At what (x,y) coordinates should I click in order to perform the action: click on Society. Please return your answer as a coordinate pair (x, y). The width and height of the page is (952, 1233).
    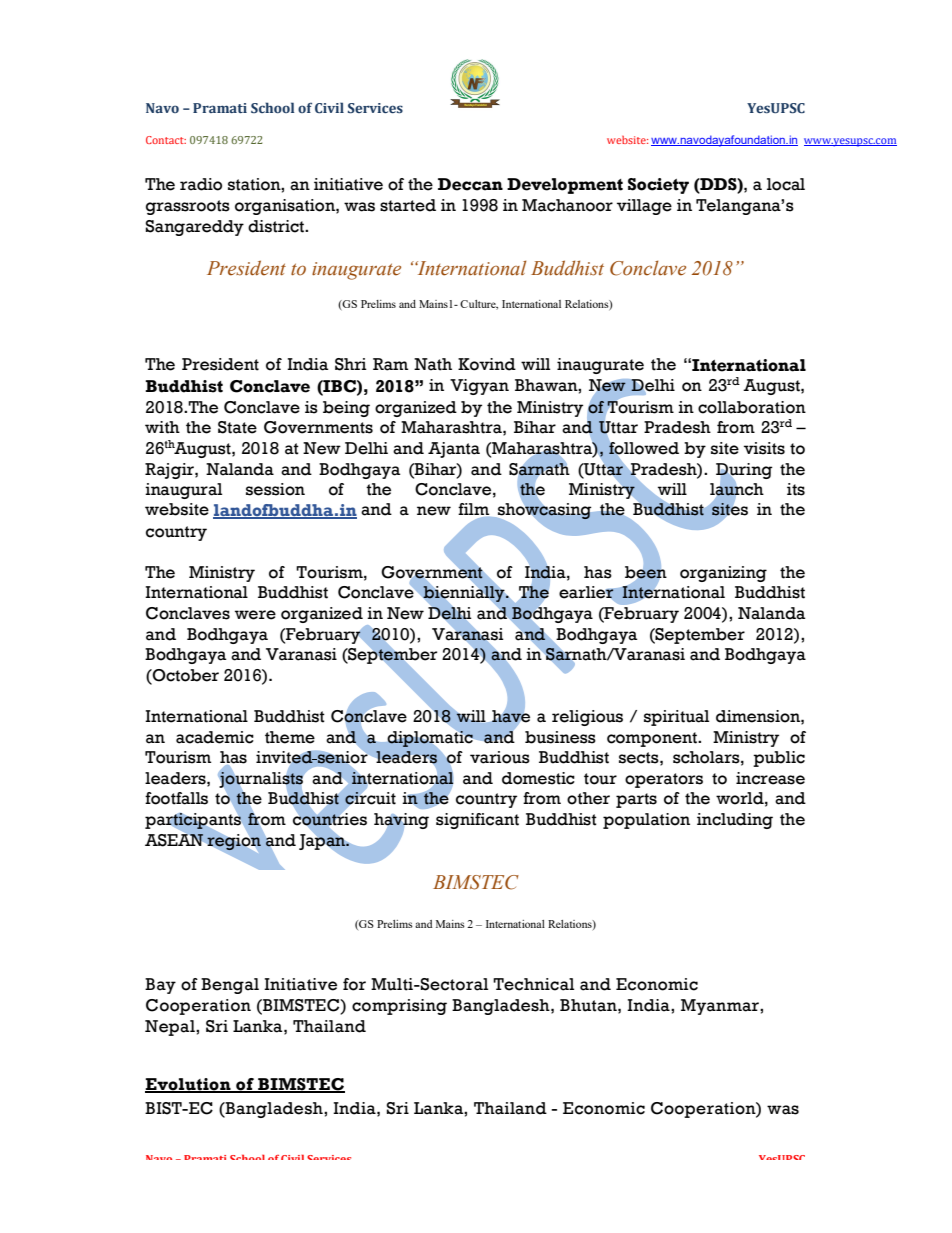
    Looking at the image, I should click on (658, 186).
